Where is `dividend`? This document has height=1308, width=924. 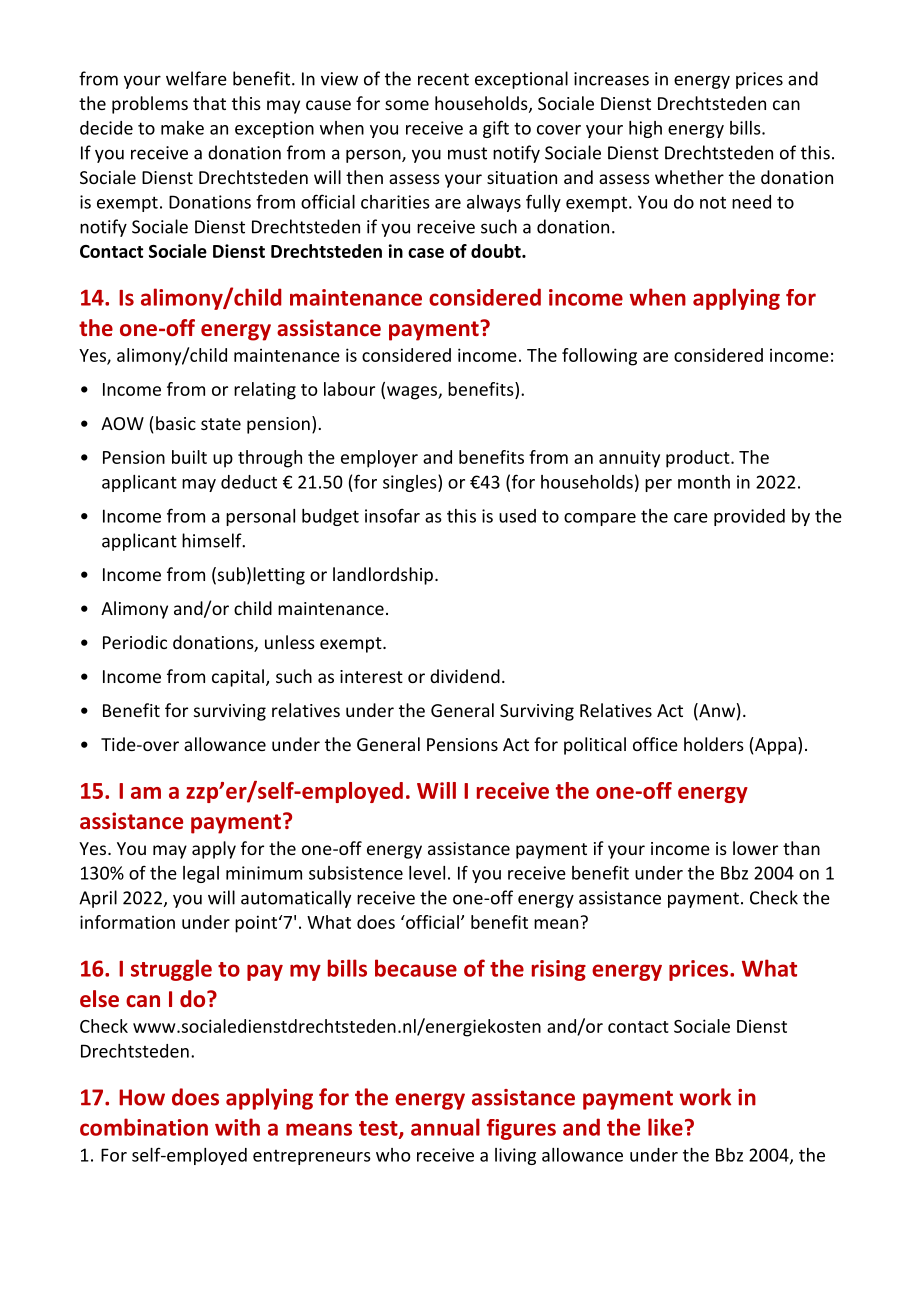 dividend is located at coordinates (465, 676).
